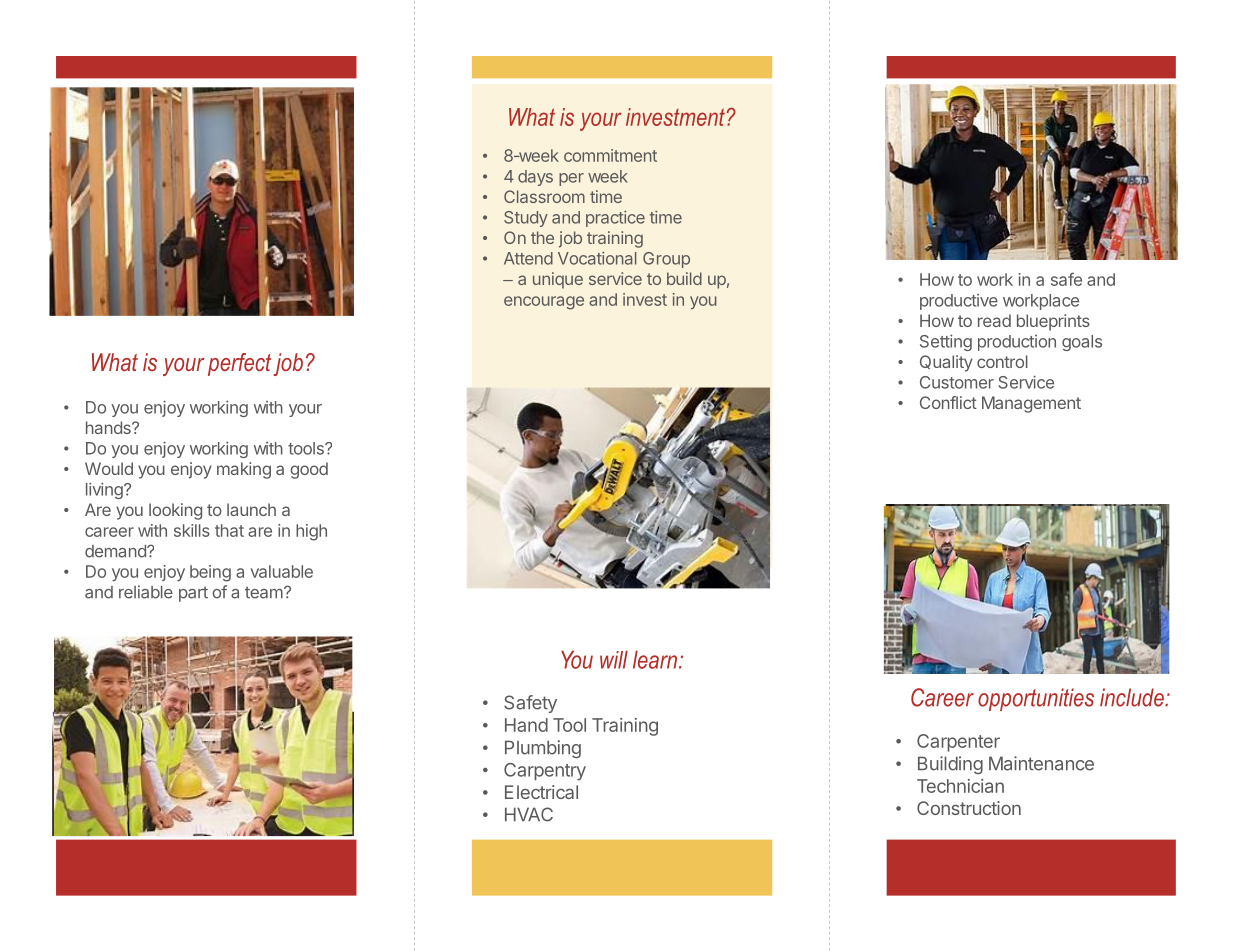 This image has width=1233, height=952. I want to click on making, so click(244, 470).
